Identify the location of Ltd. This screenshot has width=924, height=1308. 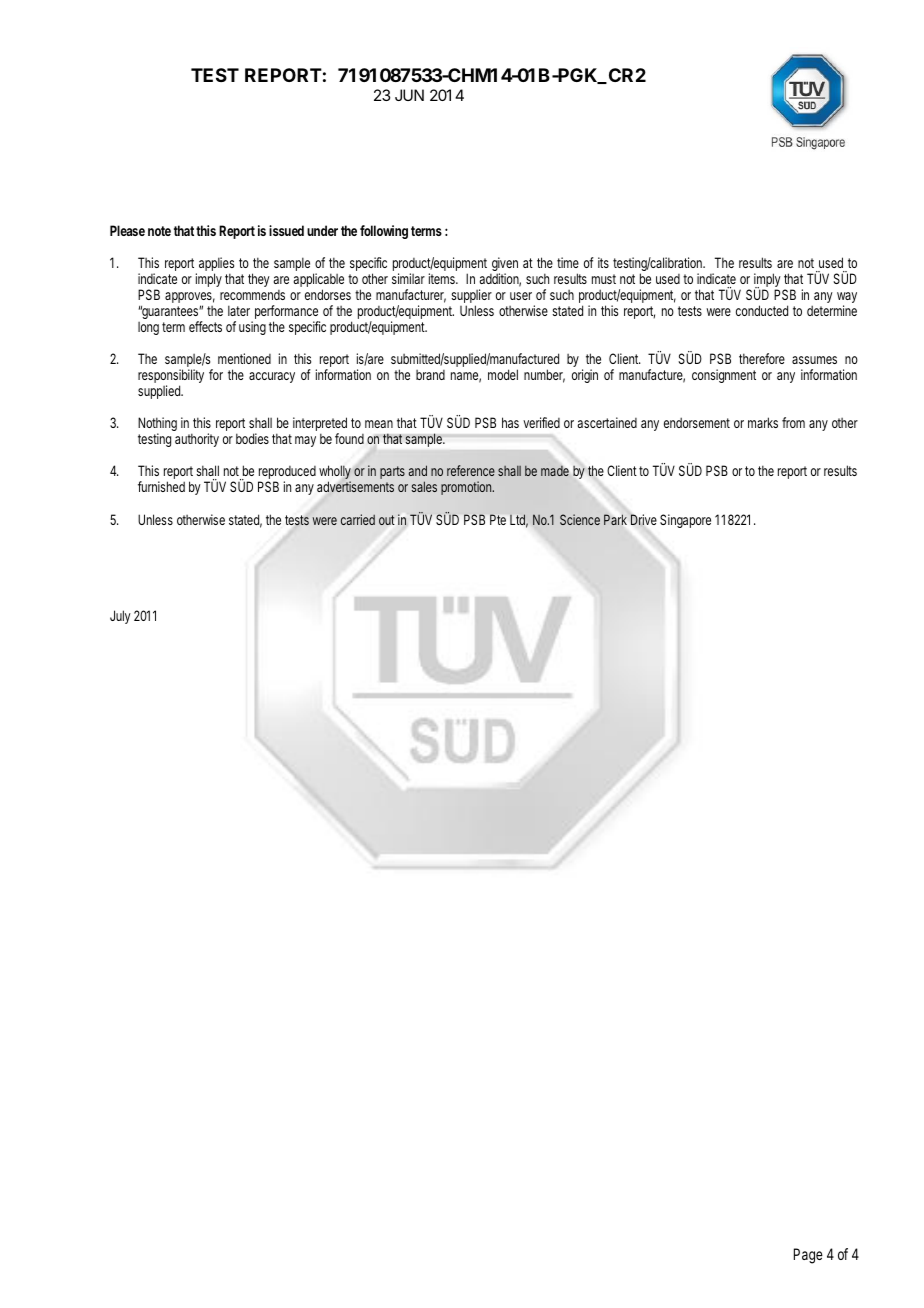
(519, 521).
